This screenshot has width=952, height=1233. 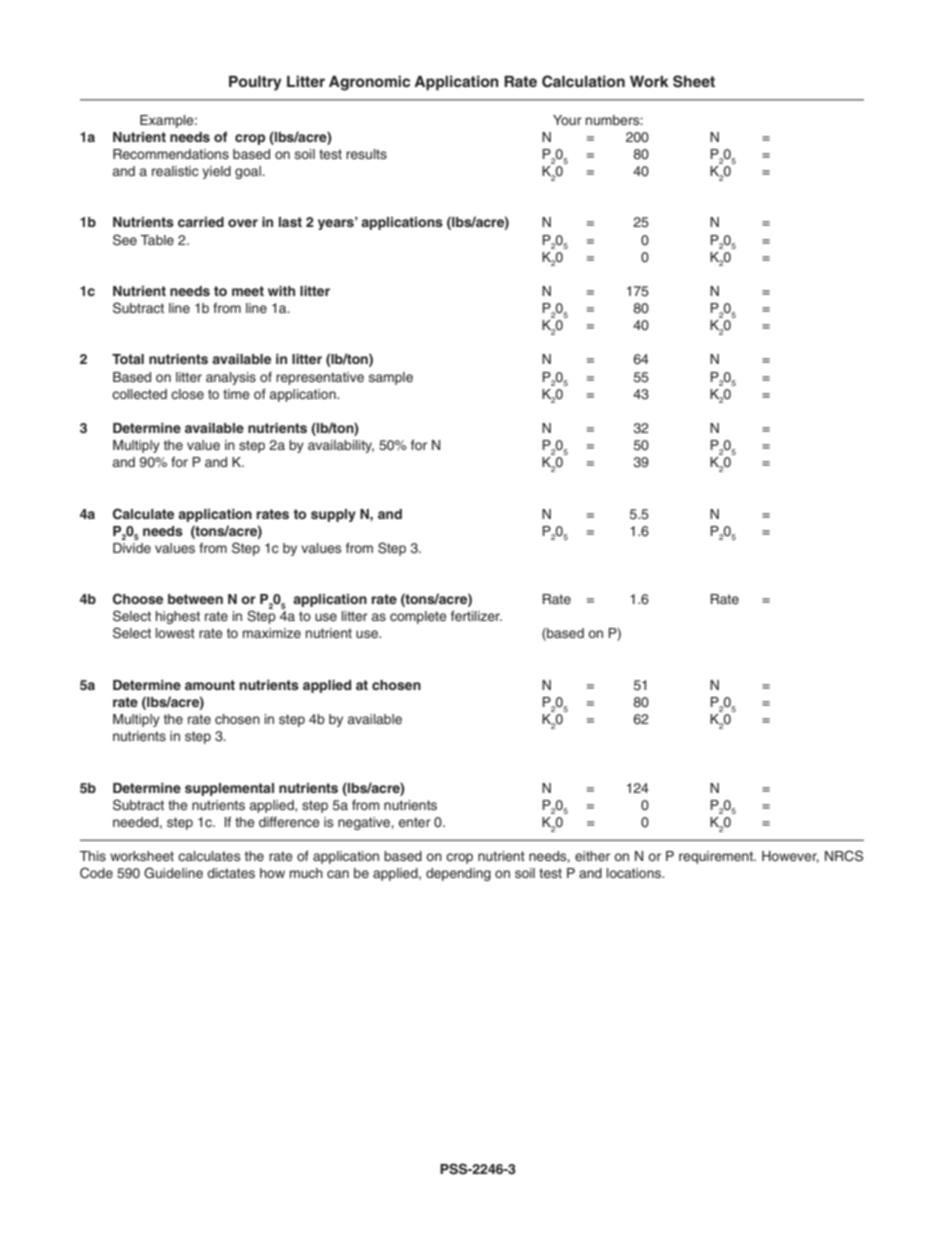 What do you see at coordinates (567, 120) in the screenshot?
I see `Your` at bounding box center [567, 120].
